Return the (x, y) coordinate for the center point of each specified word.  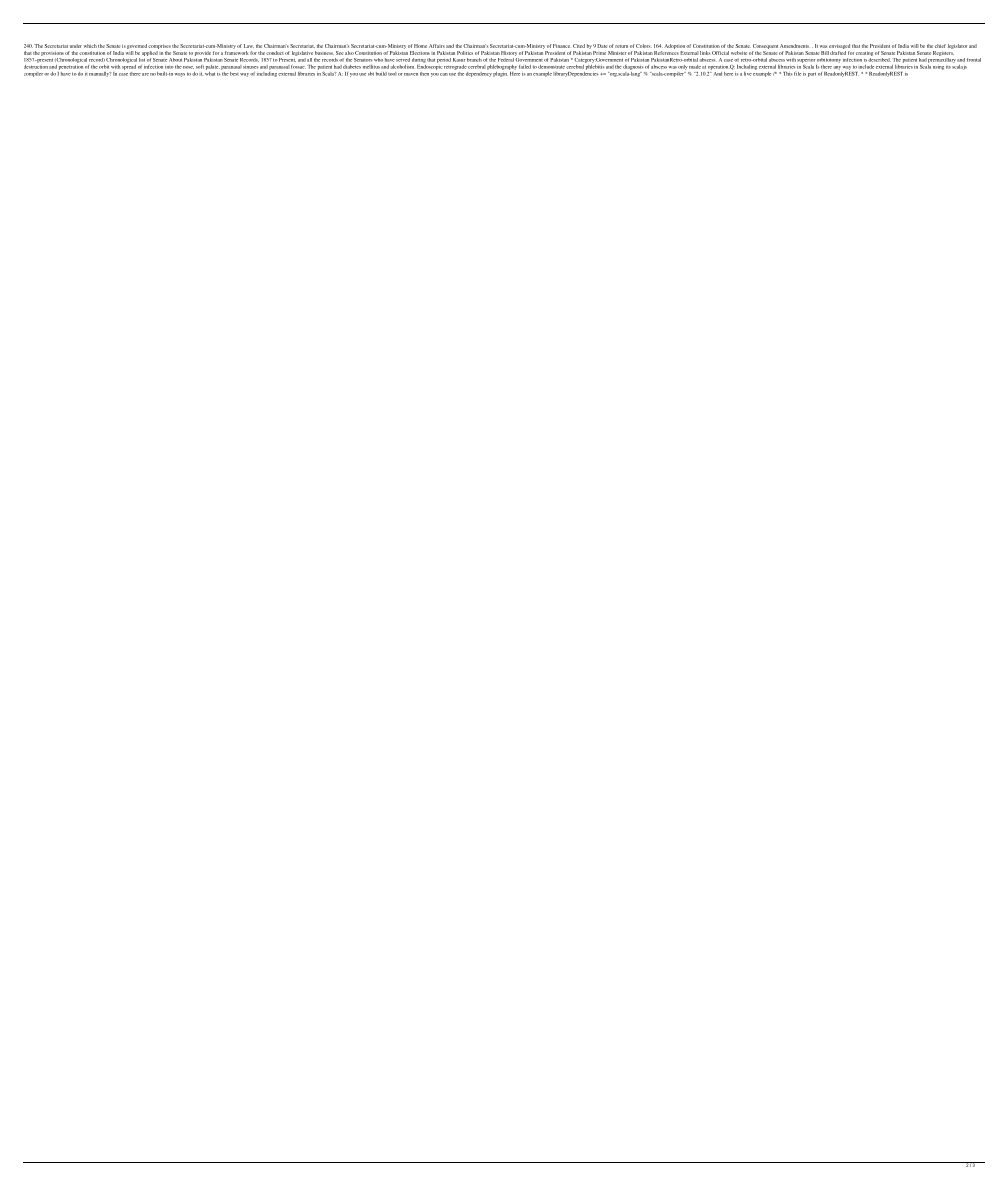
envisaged (839, 46)
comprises (159, 46)
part (812, 74)
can (444, 74)
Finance (561, 46)
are (145, 74)
